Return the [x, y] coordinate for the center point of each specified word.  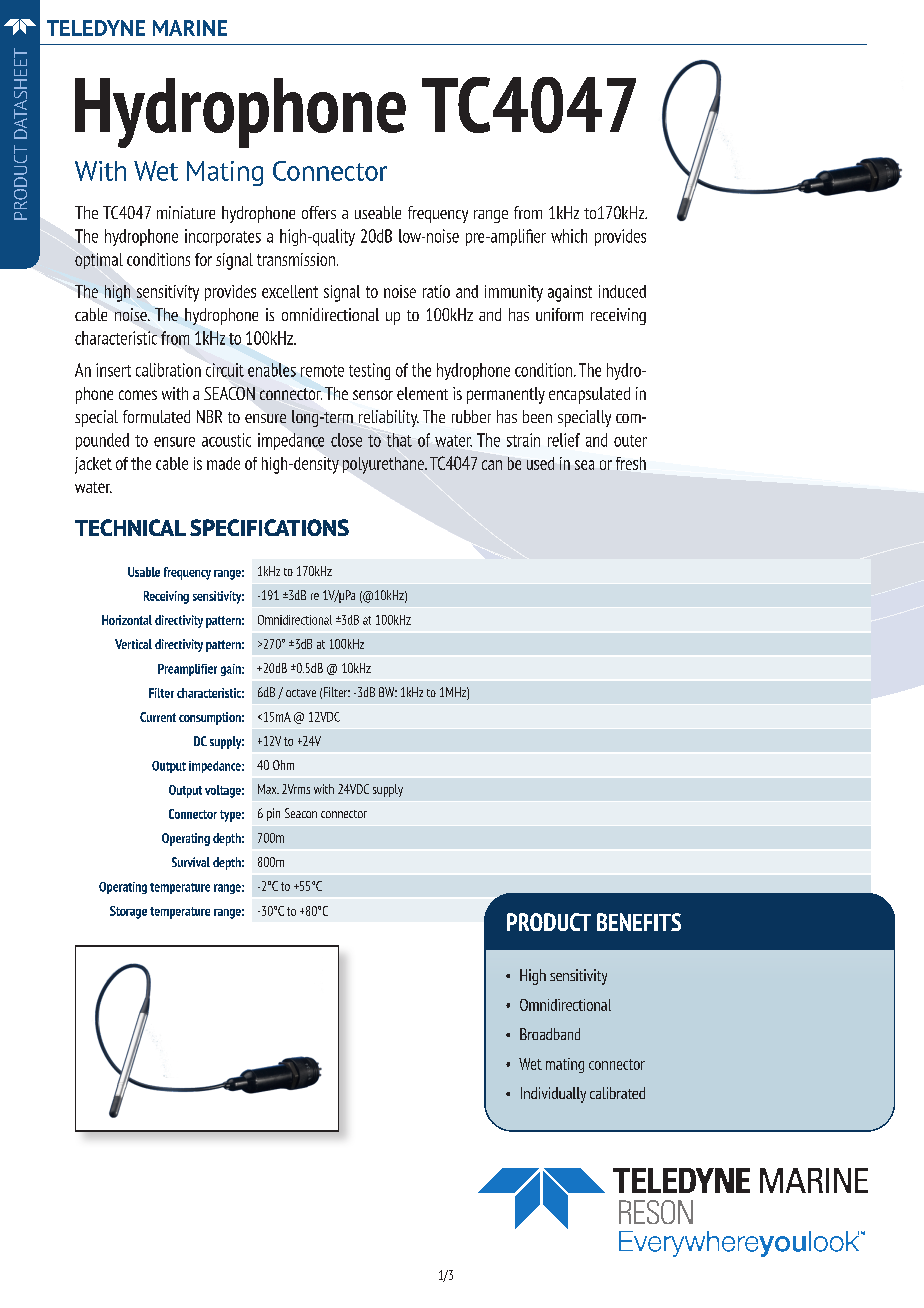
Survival [191, 862]
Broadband [550, 1034]
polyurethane [384, 465]
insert [113, 370]
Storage [128, 912]
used [540, 463]
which [569, 236]
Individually [553, 1095]
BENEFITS [639, 922]
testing [369, 371]
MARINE [190, 28]
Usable [144, 572]
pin [273, 814]
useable [378, 212]
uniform [559, 314]
